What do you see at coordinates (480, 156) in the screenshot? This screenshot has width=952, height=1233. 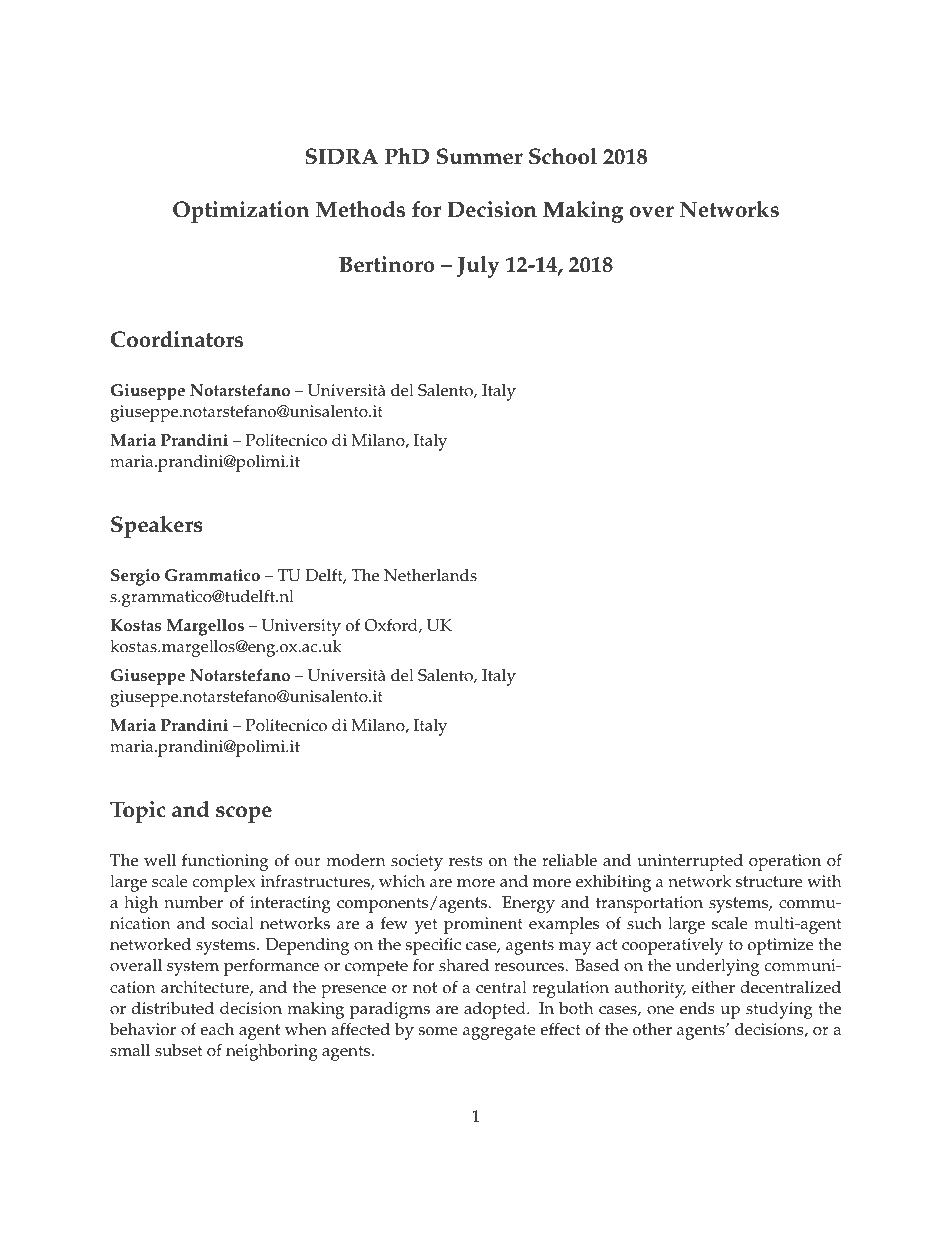 I see `Summer` at bounding box center [480, 156].
